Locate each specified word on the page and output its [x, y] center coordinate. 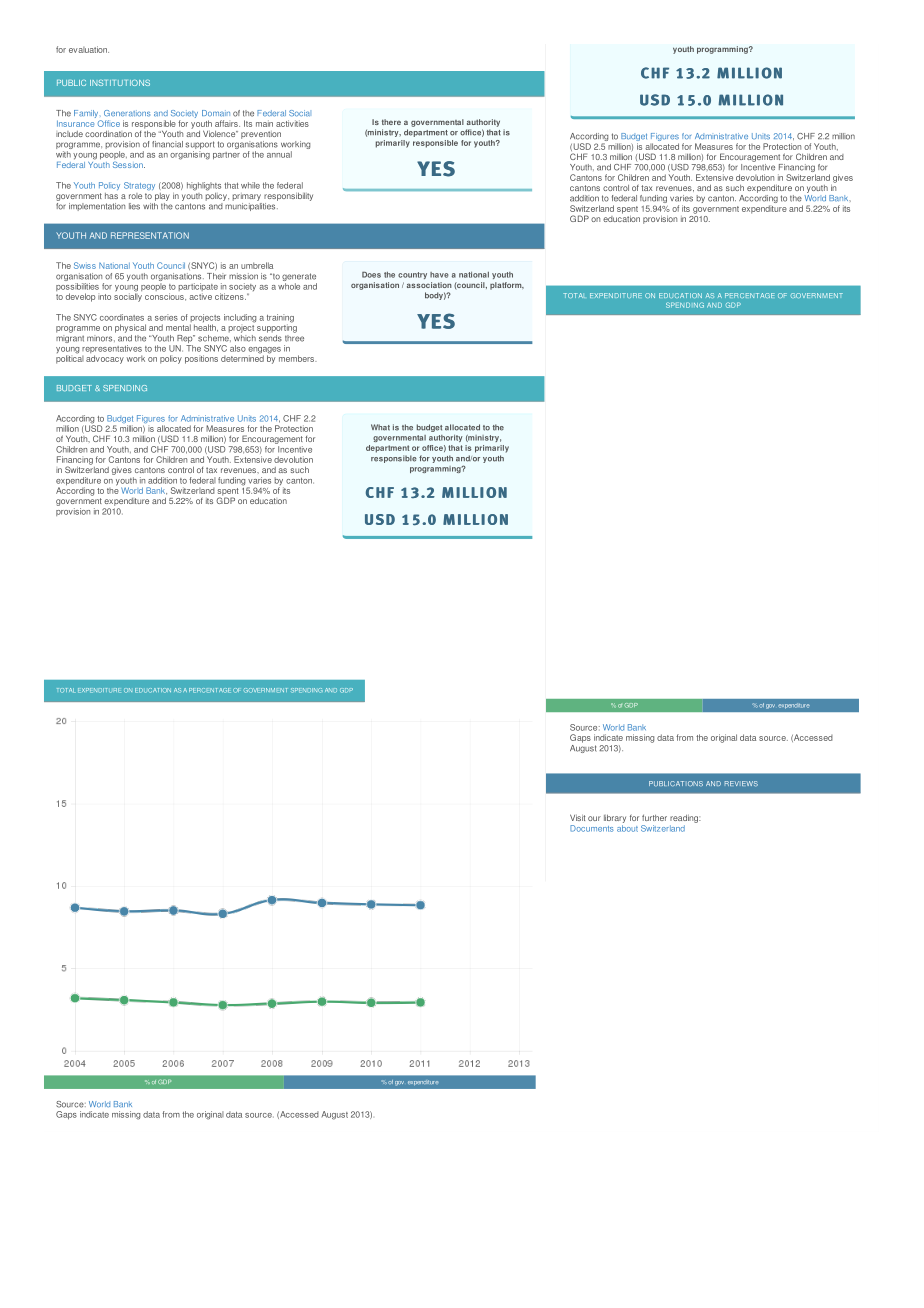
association [429, 285]
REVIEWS [741, 784]
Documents [592, 828]
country [412, 275]
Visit [577, 817]
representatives [112, 350]
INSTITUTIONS [120, 83]
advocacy [105, 359]
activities [292, 123]
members [298, 358]
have [439, 275]
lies [134, 206]
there [391, 122]
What [380, 427]
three [294, 337]
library [615, 819]
